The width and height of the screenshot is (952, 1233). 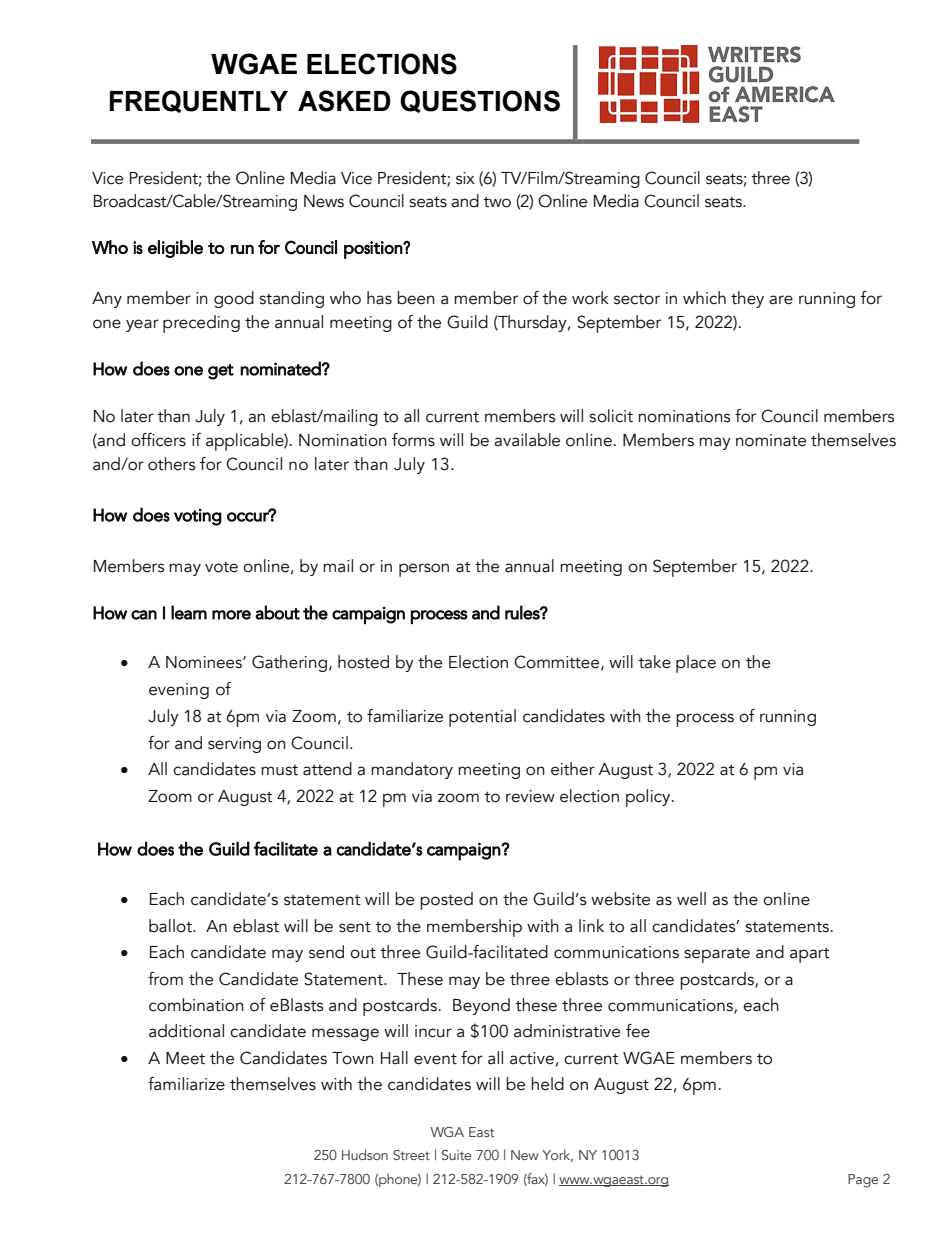 What do you see at coordinates (199, 101) in the screenshot?
I see `FREQUENTLY` at bounding box center [199, 101].
